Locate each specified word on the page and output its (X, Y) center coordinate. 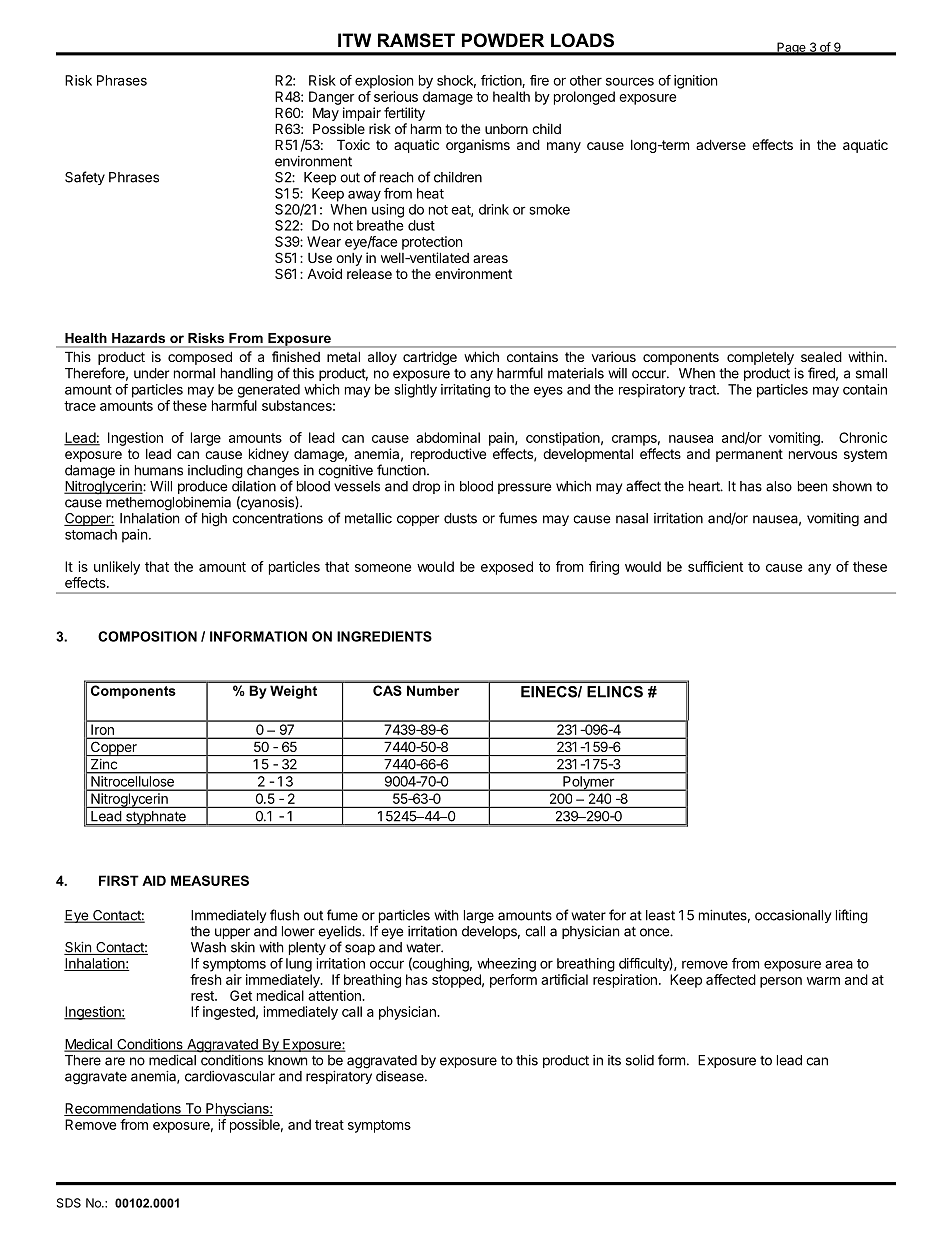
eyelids (340, 934)
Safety (85, 178)
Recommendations (123, 1109)
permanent (749, 455)
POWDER (503, 40)
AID (154, 880)
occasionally (793, 916)
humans (159, 470)
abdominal (448, 437)
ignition (695, 82)
